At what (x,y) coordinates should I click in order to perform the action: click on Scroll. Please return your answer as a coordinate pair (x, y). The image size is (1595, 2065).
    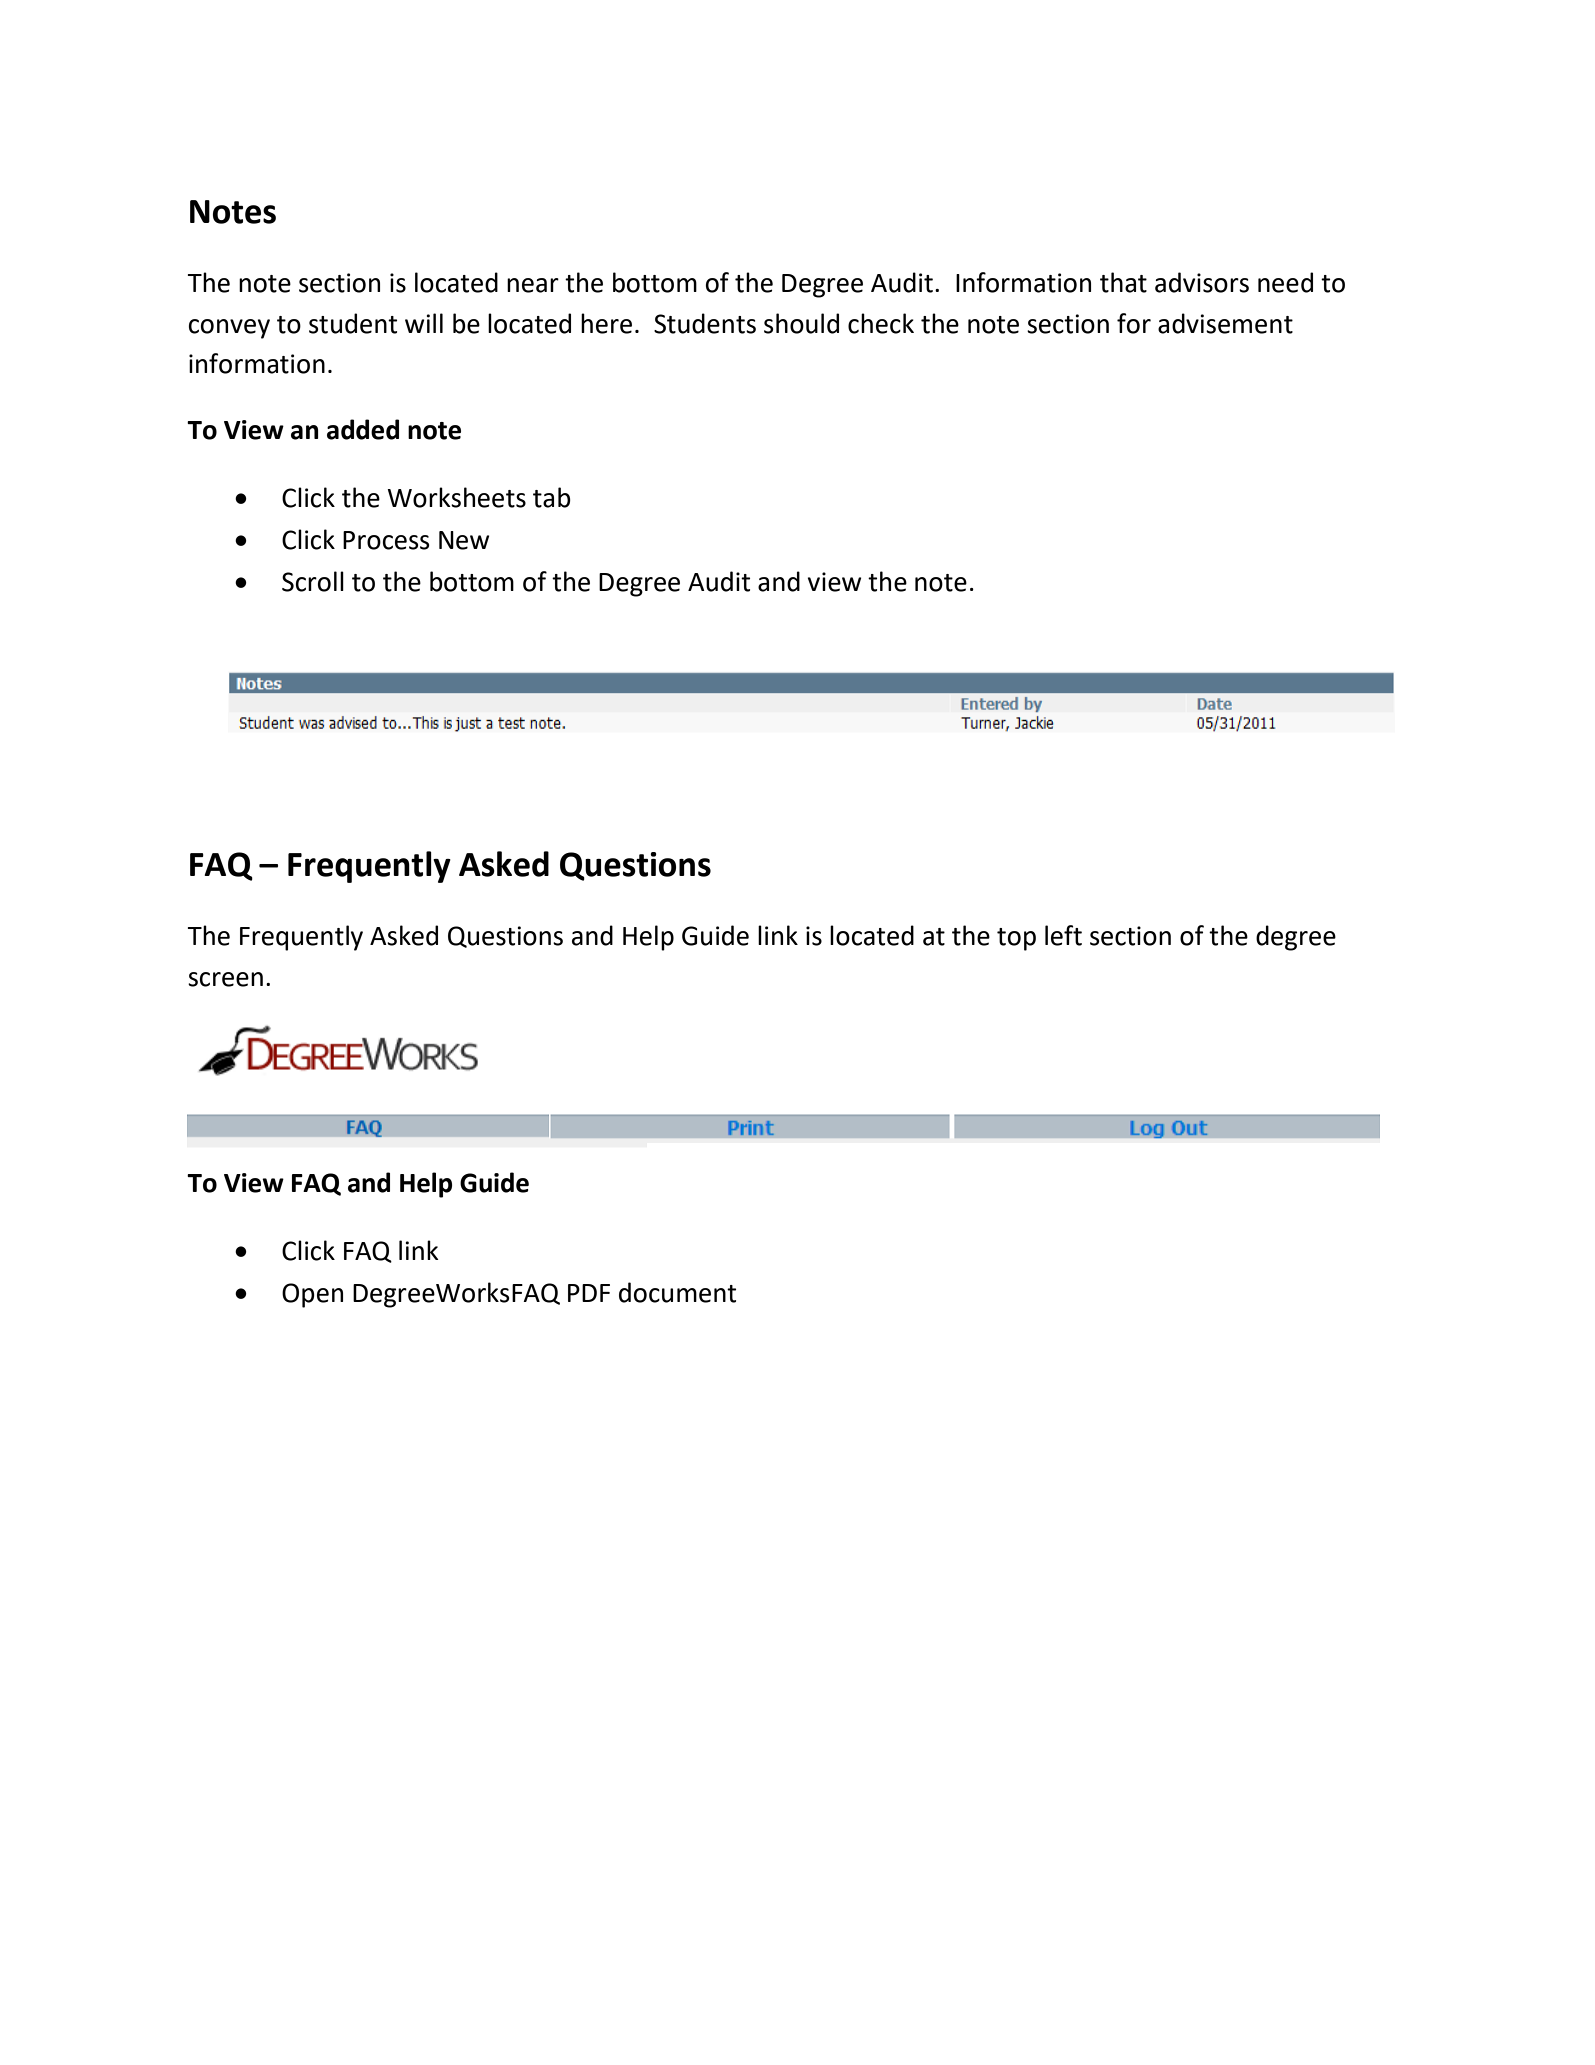
    Looking at the image, I should click on (313, 581).
